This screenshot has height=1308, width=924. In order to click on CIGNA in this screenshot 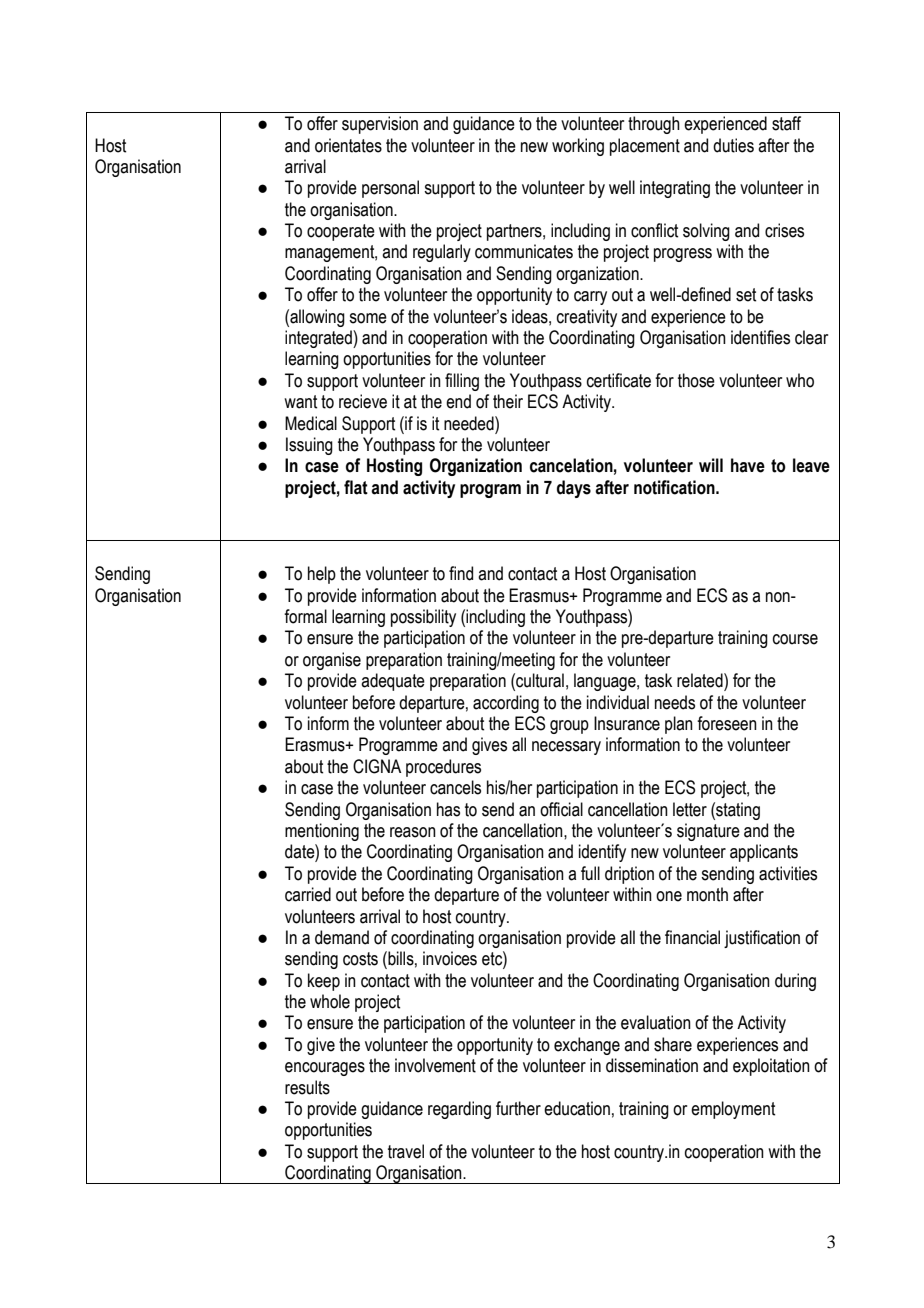, I will do `click(377, 766)`.
